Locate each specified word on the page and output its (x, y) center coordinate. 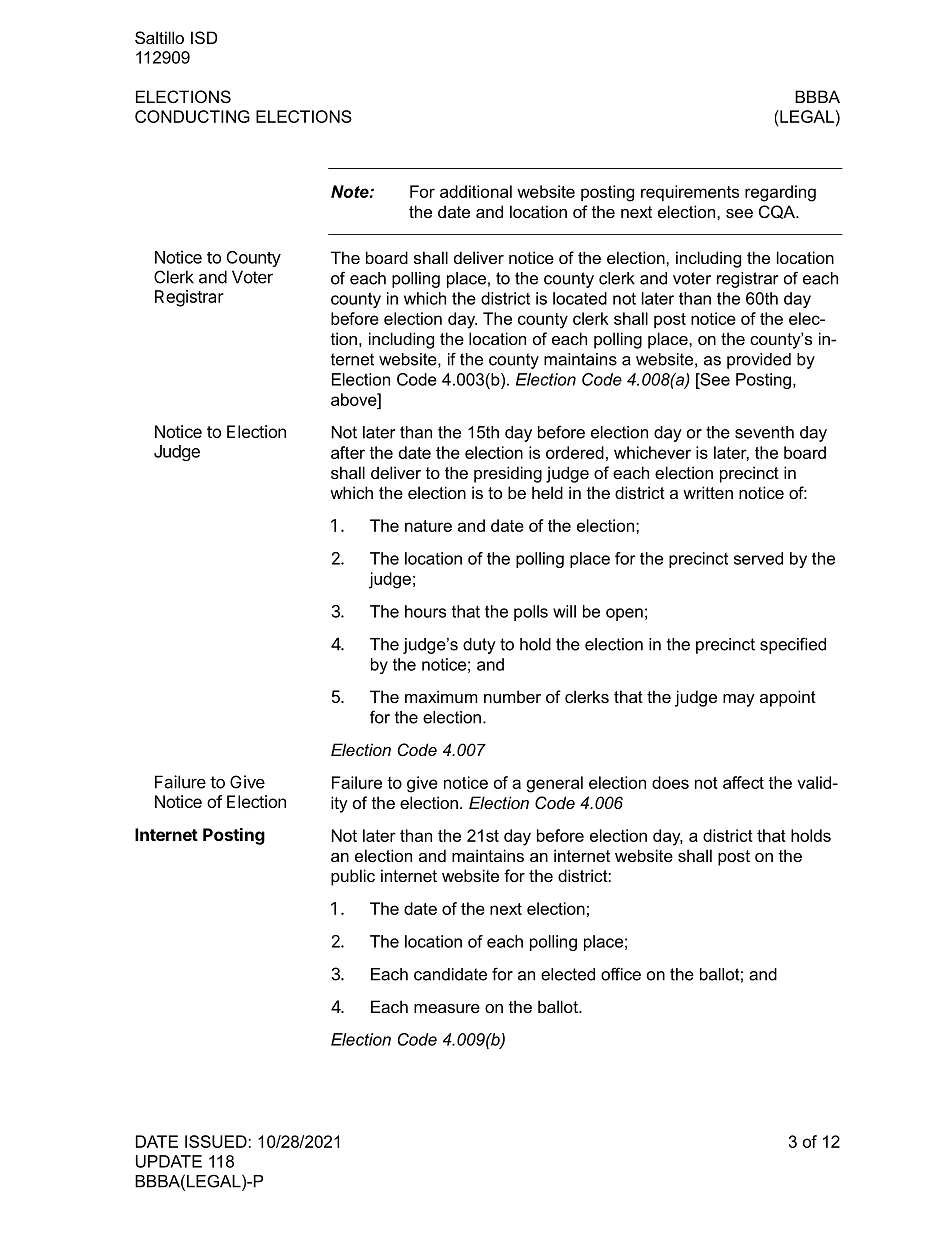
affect (743, 782)
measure (447, 1008)
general (555, 784)
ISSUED (217, 1141)
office (621, 974)
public (353, 877)
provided (759, 361)
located (580, 298)
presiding (508, 474)
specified (793, 645)
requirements (690, 193)
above (355, 399)
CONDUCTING (192, 116)
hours (425, 611)
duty (479, 646)
